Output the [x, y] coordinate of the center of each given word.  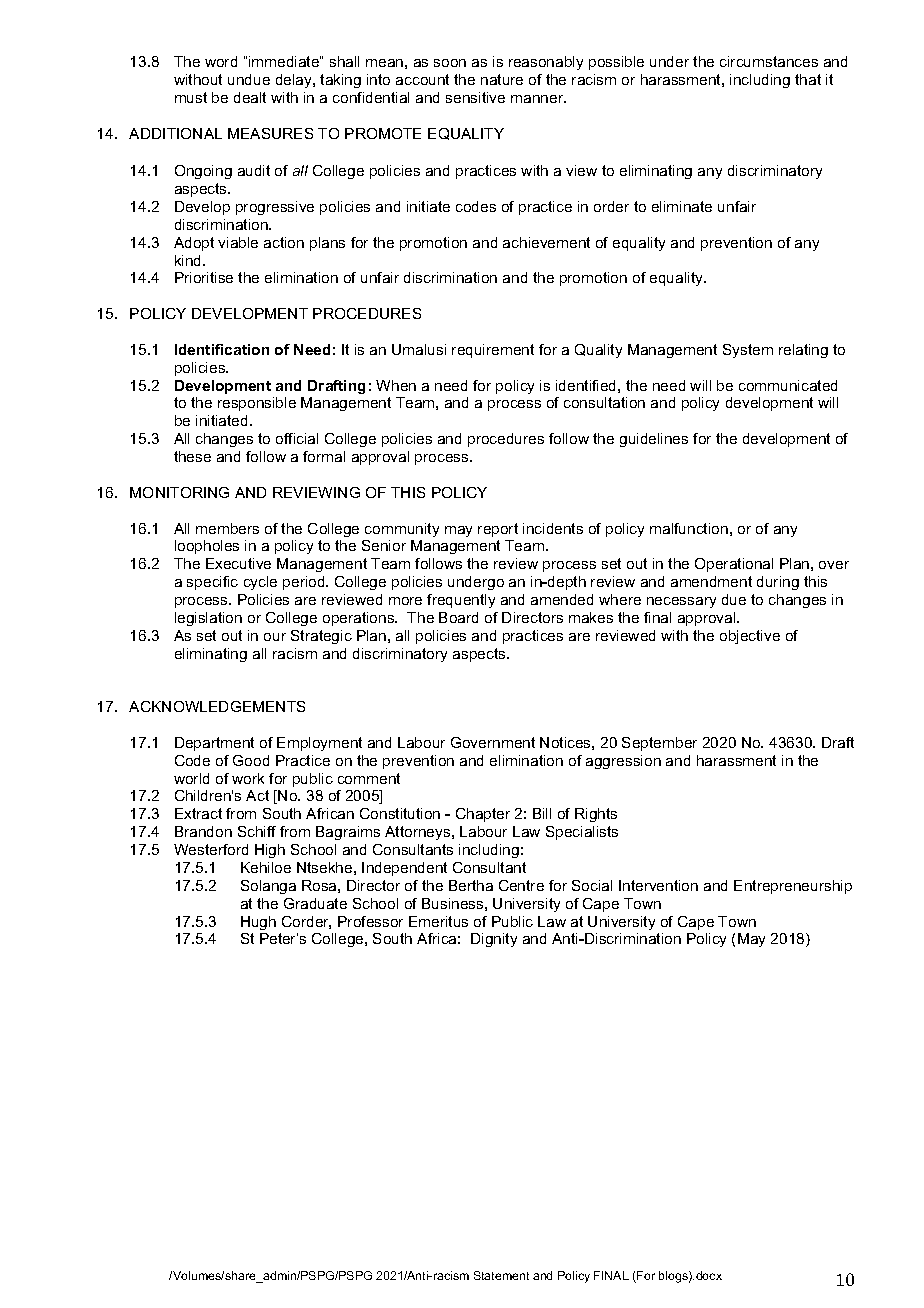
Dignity [494, 940]
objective [750, 637]
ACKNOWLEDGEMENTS [217, 706]
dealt [250, 97]
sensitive [475, 97]
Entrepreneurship [793, 887]
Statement [501, 1275]
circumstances [769, 61]
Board [458, 617]
